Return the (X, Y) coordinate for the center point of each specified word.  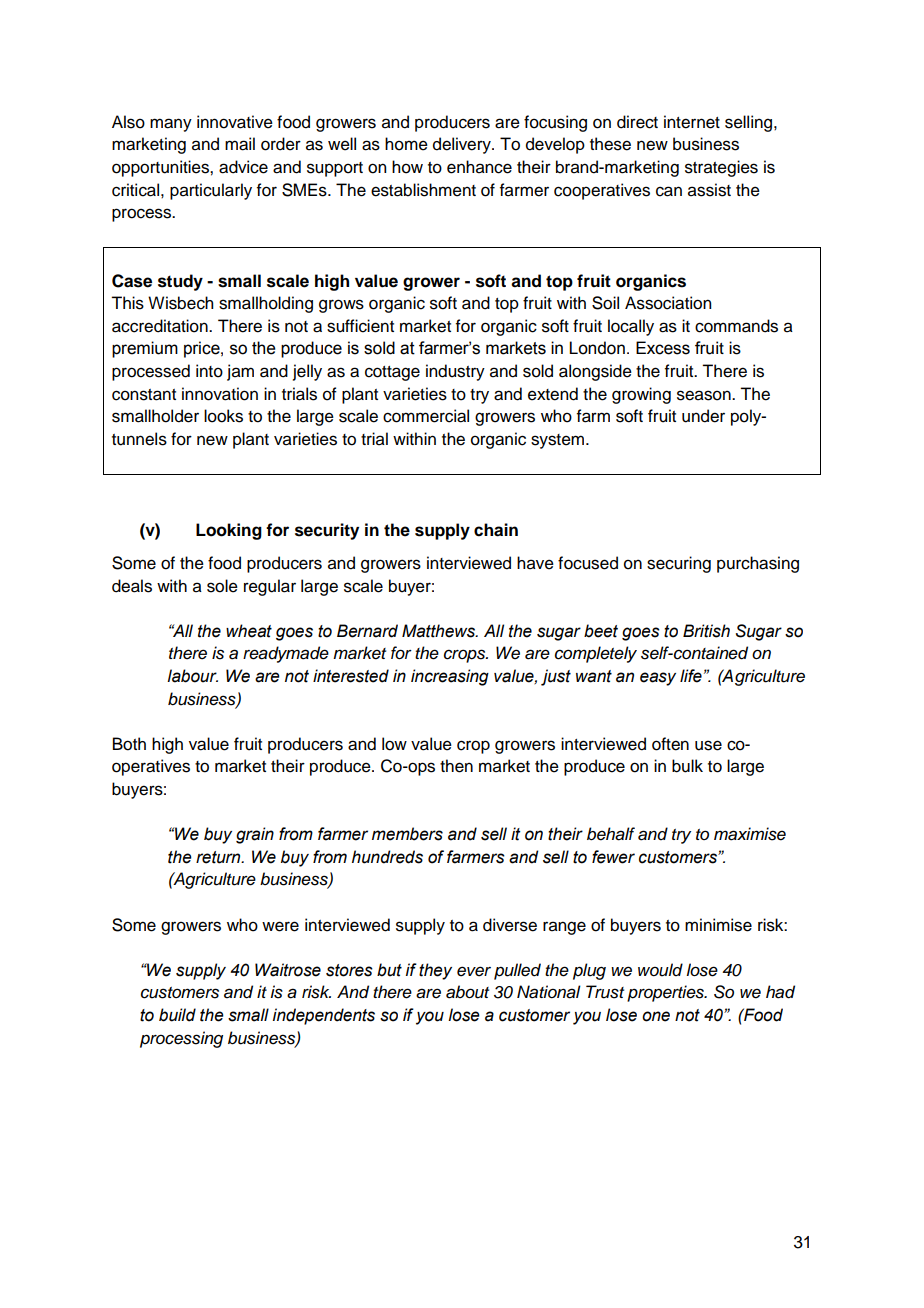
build (177, 1015)
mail (240, 144)
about (467, 992)
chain (496, 530)
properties (666, 993)
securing (679, 564)
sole (222, 586)
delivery (463, 145)
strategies (721, 168)
